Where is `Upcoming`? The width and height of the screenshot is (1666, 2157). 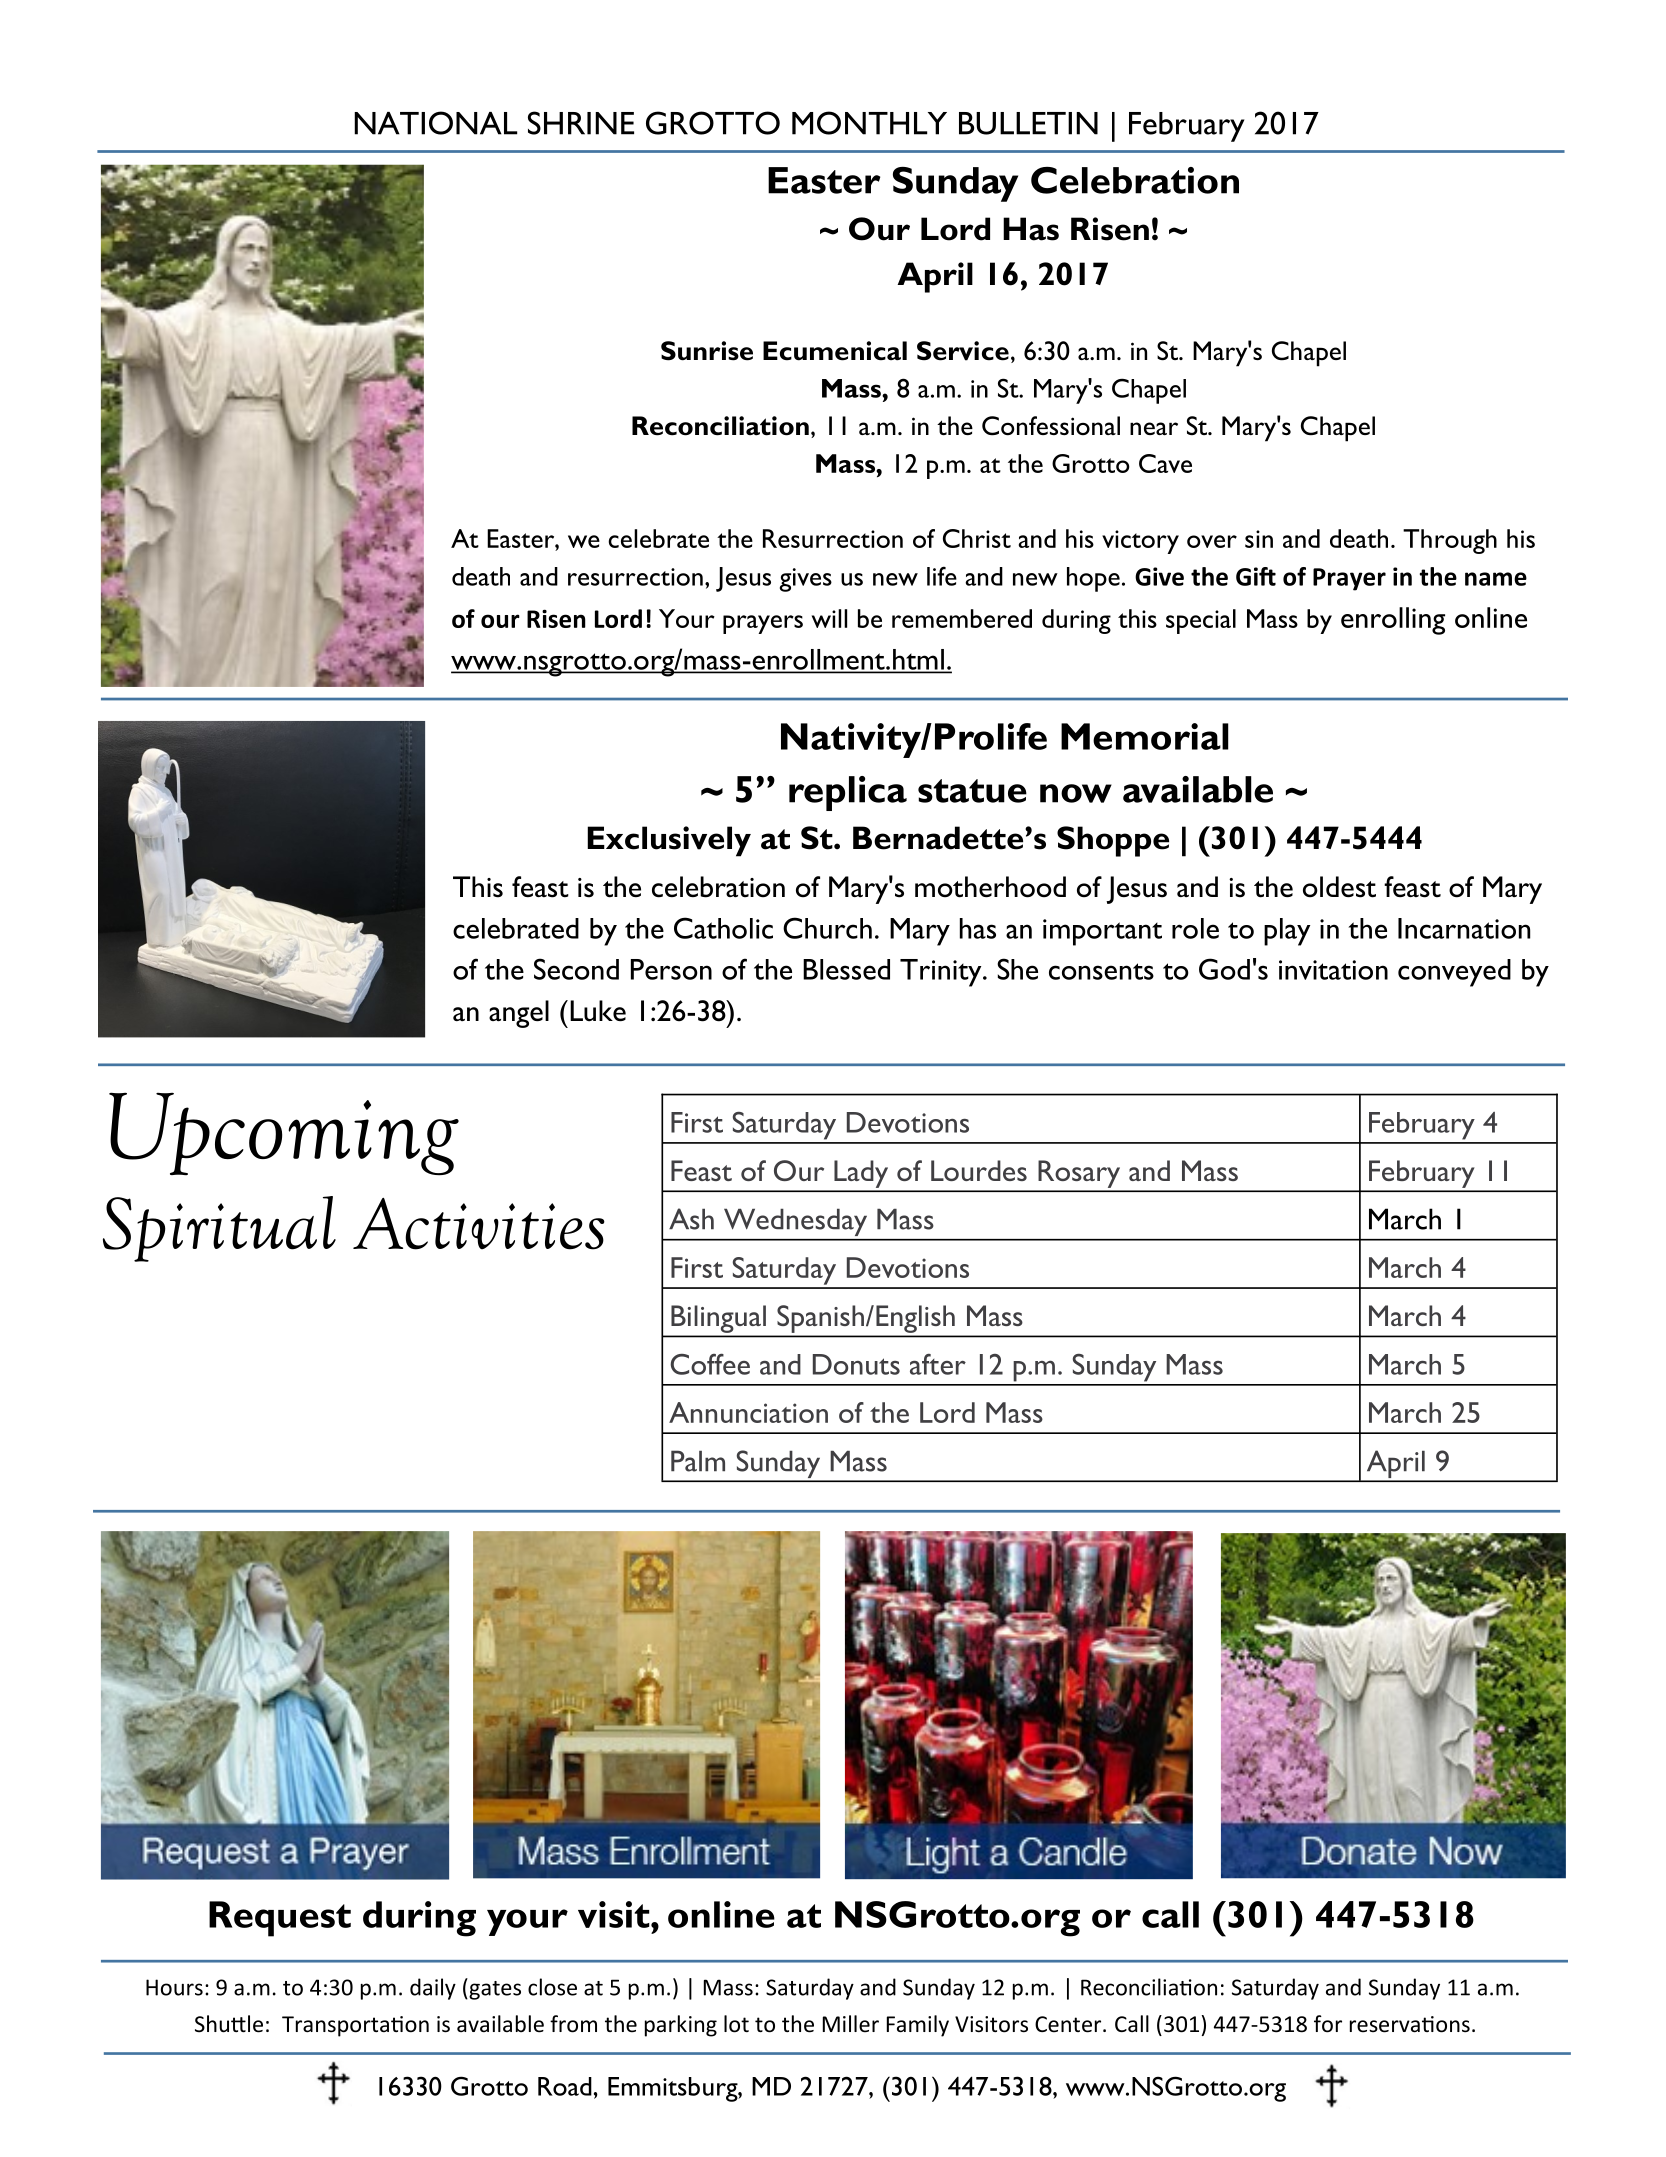 Upcoming is located at coordinates (284, 1134).
